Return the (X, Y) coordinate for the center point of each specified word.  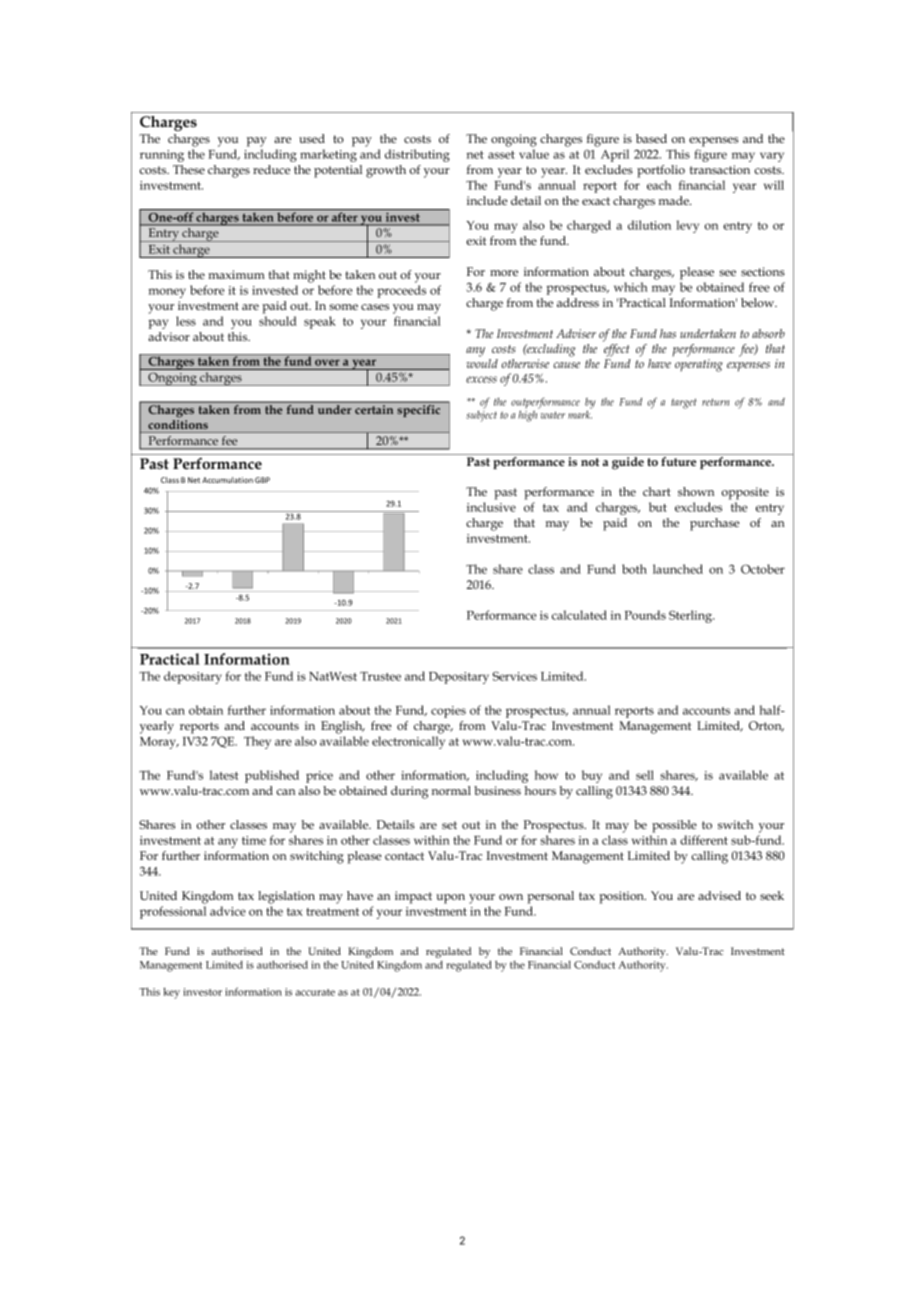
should (278, 321)
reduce (271, 169)
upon (450, 899)
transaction (720, 169)
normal (451, 790)
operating (699, 365)
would (482, 363)
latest (224, 775)
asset (501, 155)
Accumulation (227, 480)
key (171, 993)
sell (645, 775)
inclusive (491, 507)
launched (678, 569)
